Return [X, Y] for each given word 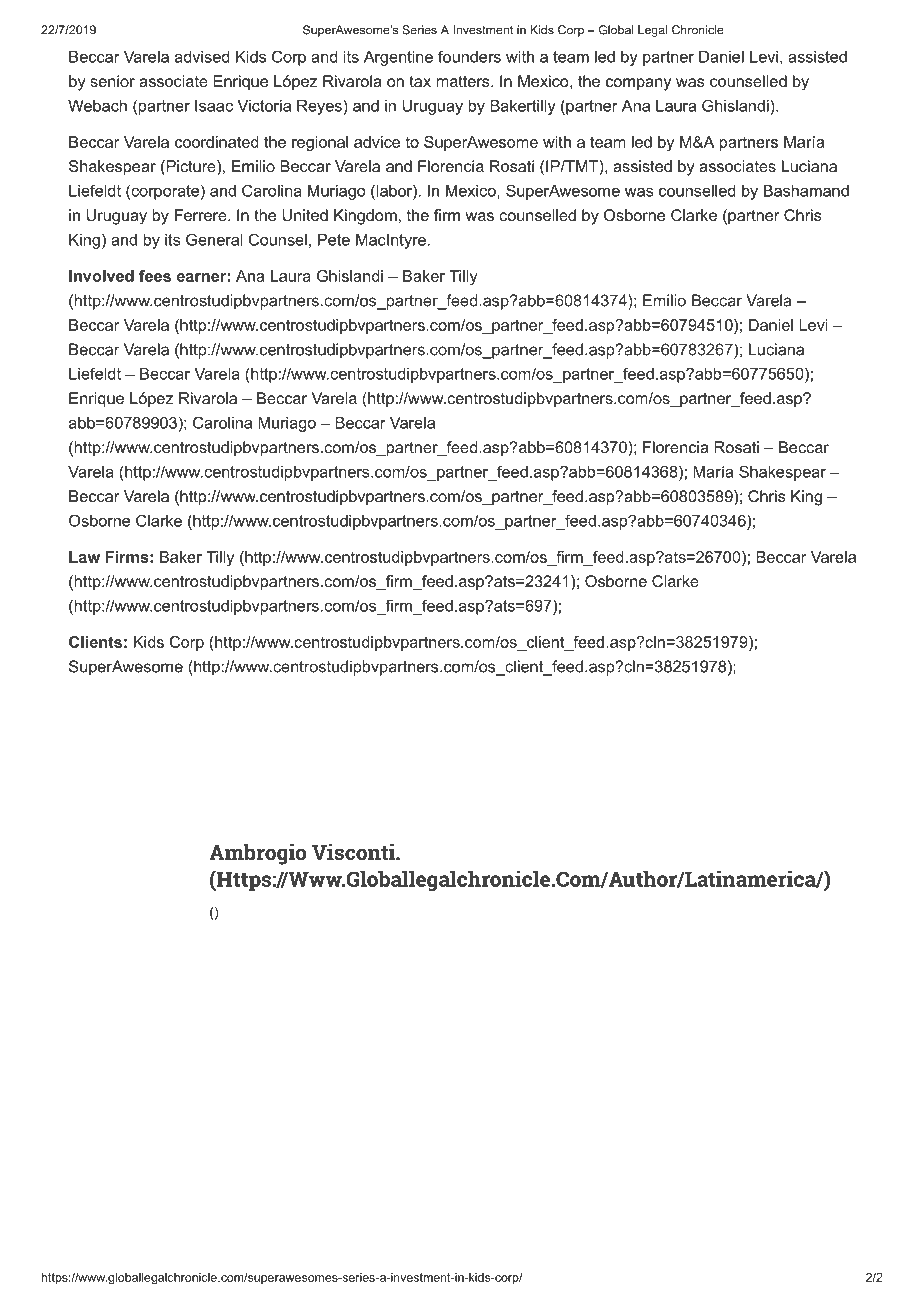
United [305, 215]
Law [84, 557]
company [638, 84]
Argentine [398, 58]
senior [112, 81]
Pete [334, 240]
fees [155, 276]
